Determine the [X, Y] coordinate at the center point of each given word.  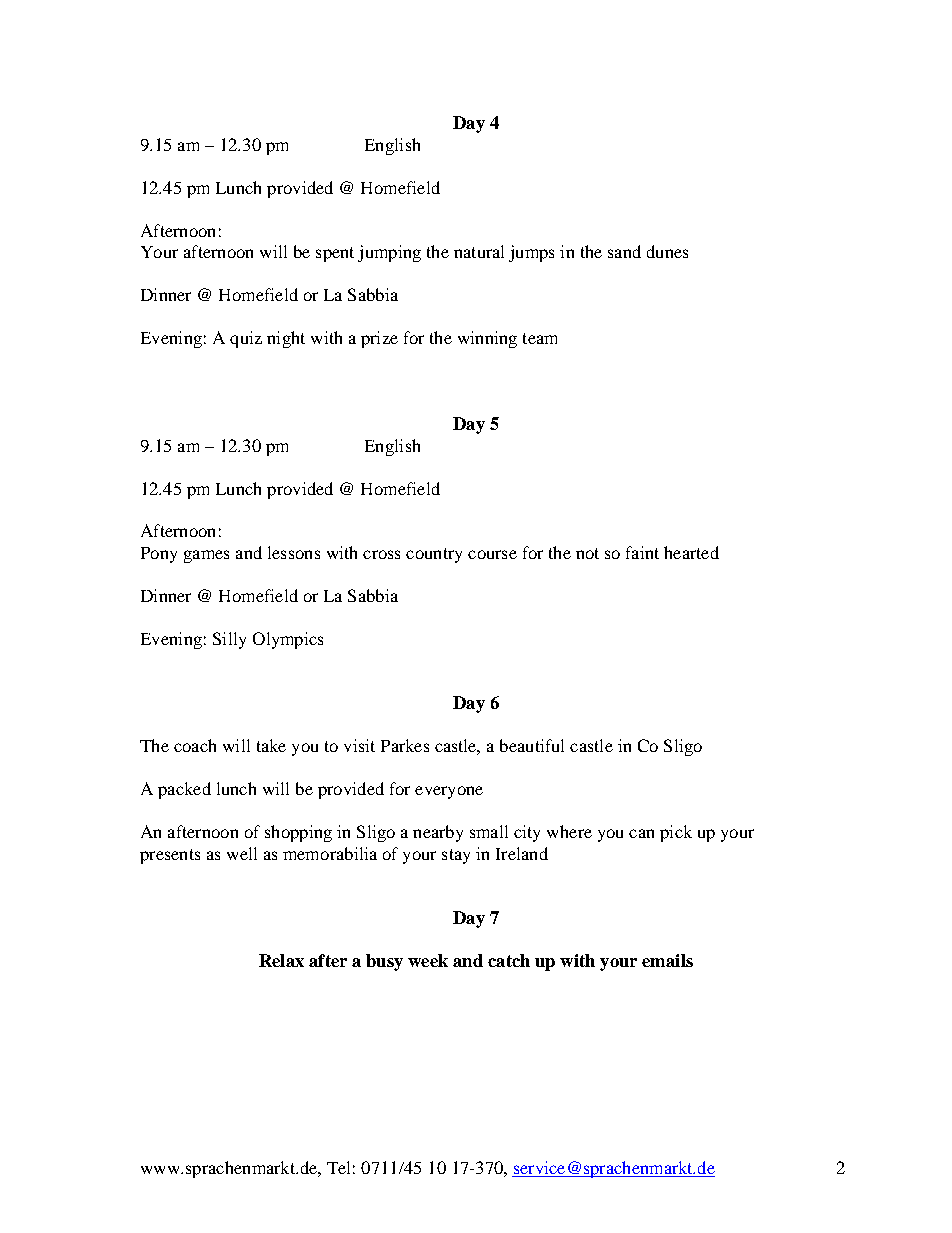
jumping [389, 253]
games [206, 556]
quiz [246, 339]
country [434, 555]
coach [195, 745]
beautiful [532, 745]
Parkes [405, 745]
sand [624, 251]
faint [642, 552]
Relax [281, 960]
